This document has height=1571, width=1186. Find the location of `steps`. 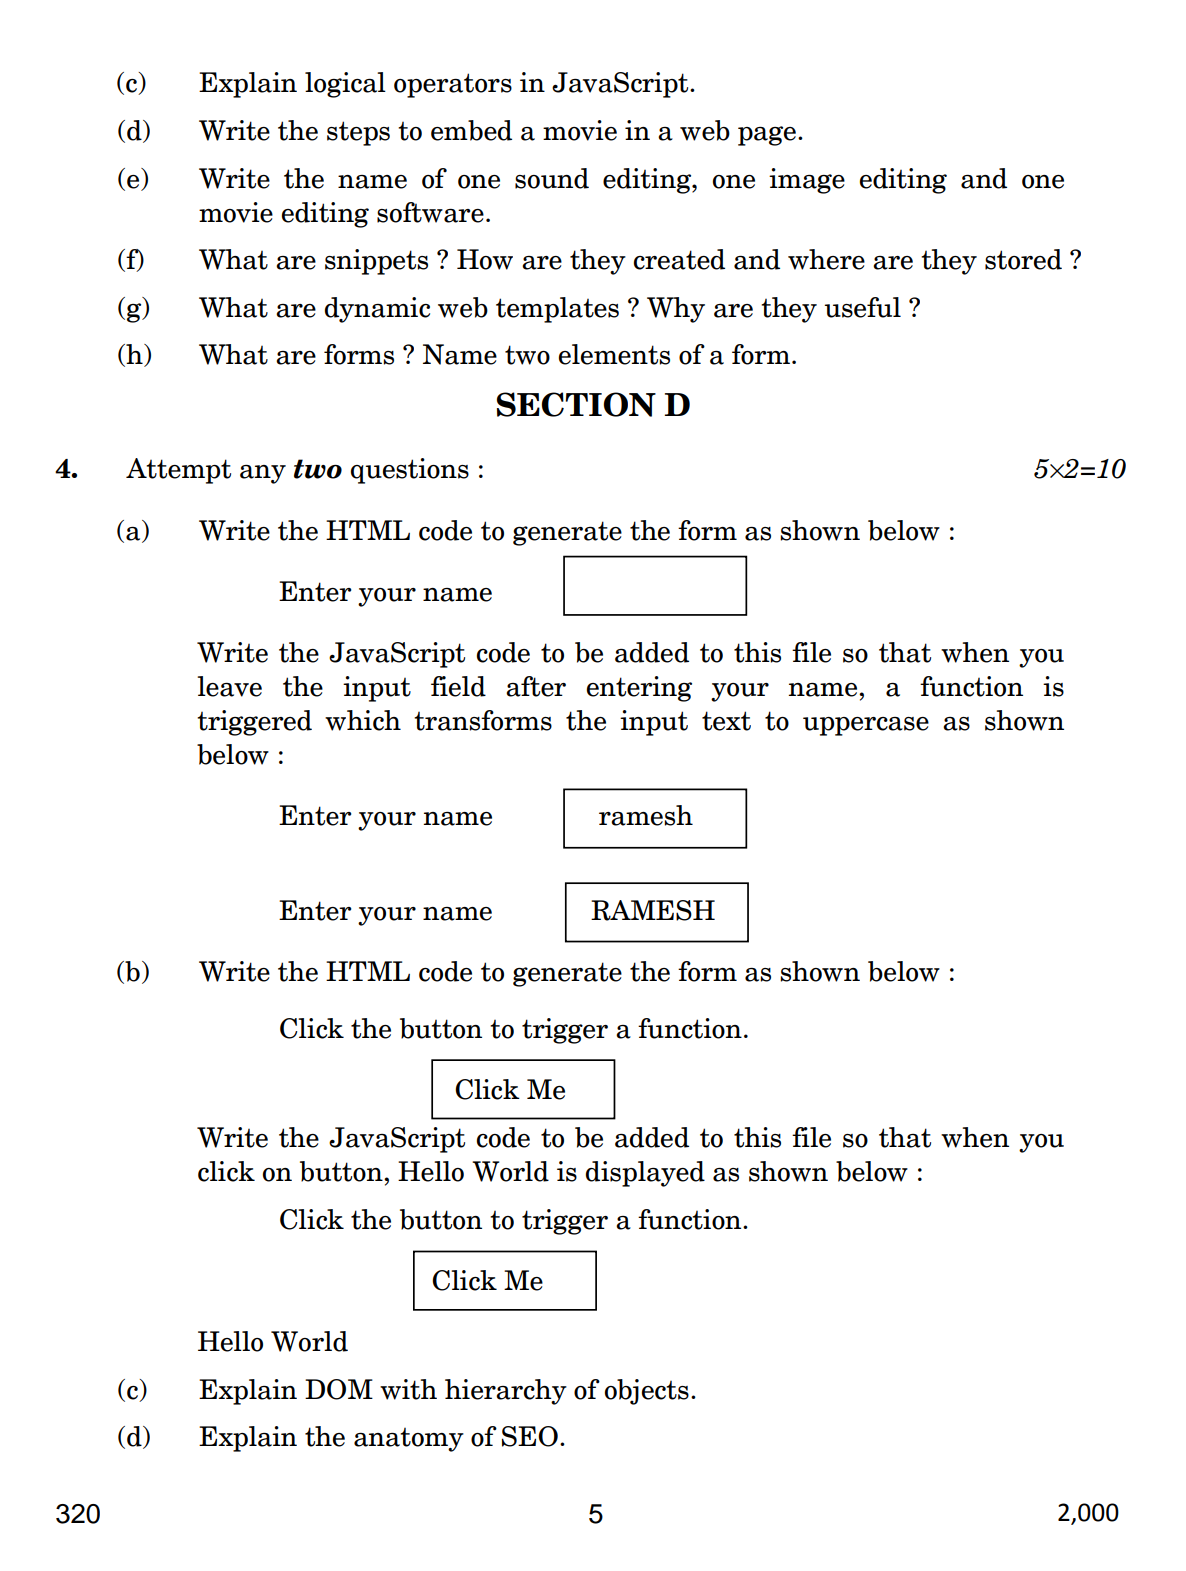

steps is located at coordinates (358, 133).
